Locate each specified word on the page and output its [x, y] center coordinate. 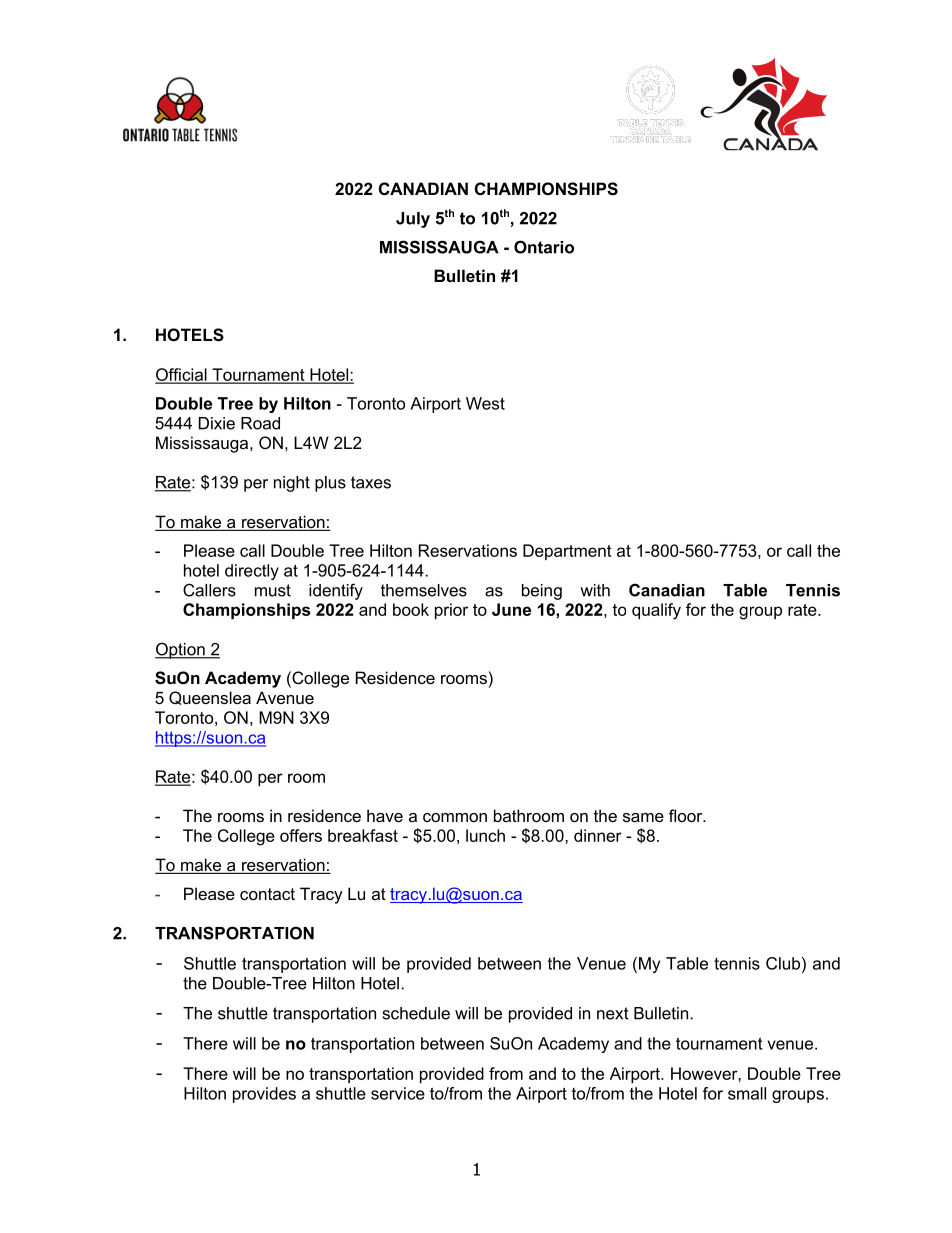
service [398, 1093]
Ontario [544, 247]
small [747, 1093]
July [413, 220]
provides [264, 1095]
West [485, 403]
